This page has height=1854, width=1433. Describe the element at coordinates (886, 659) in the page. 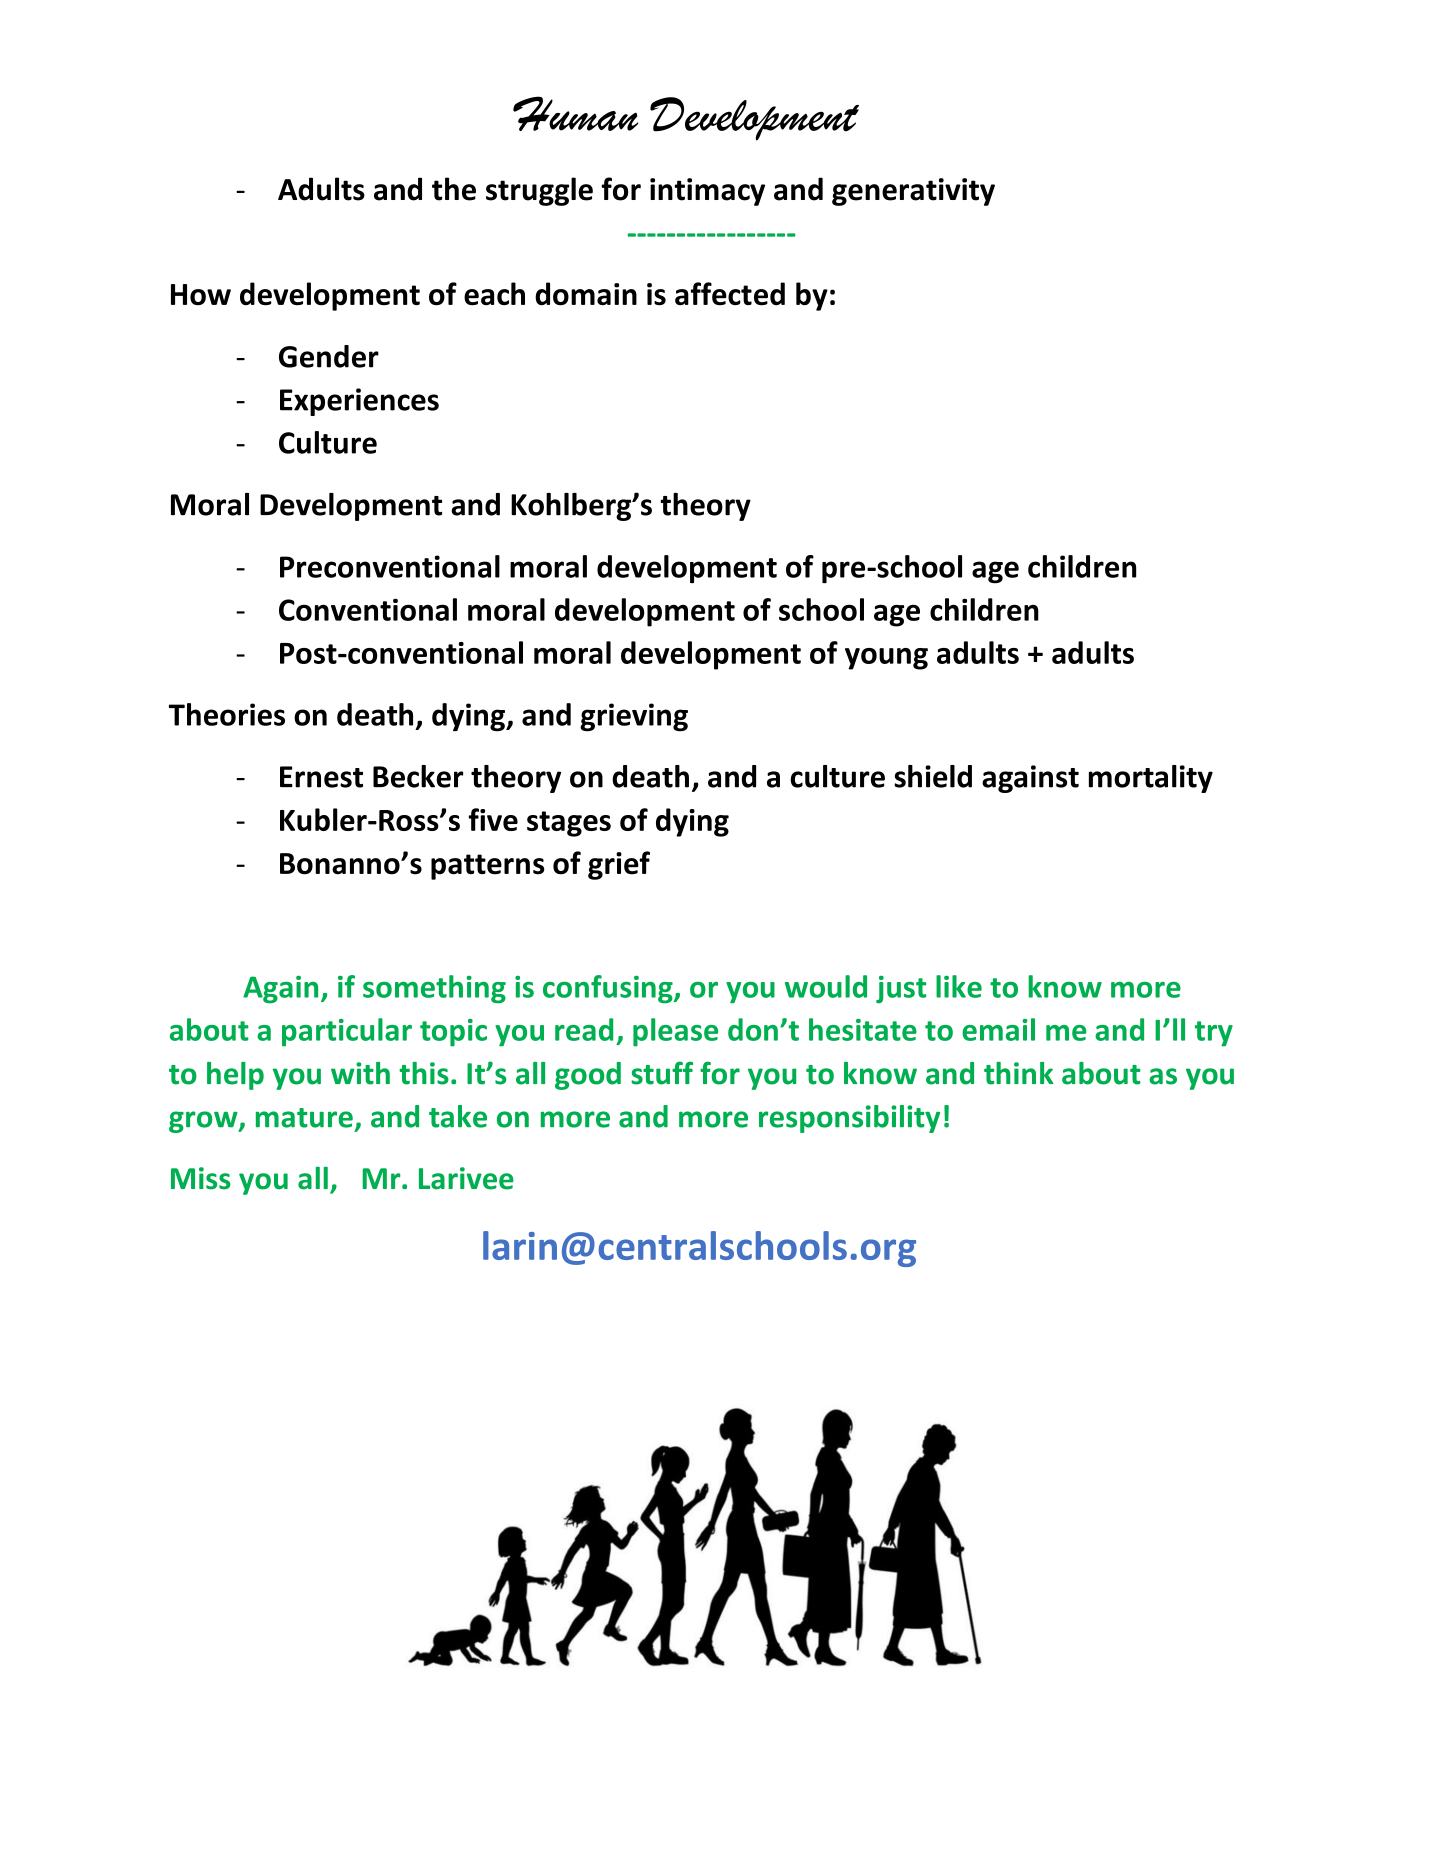

I see `young` at that location.
